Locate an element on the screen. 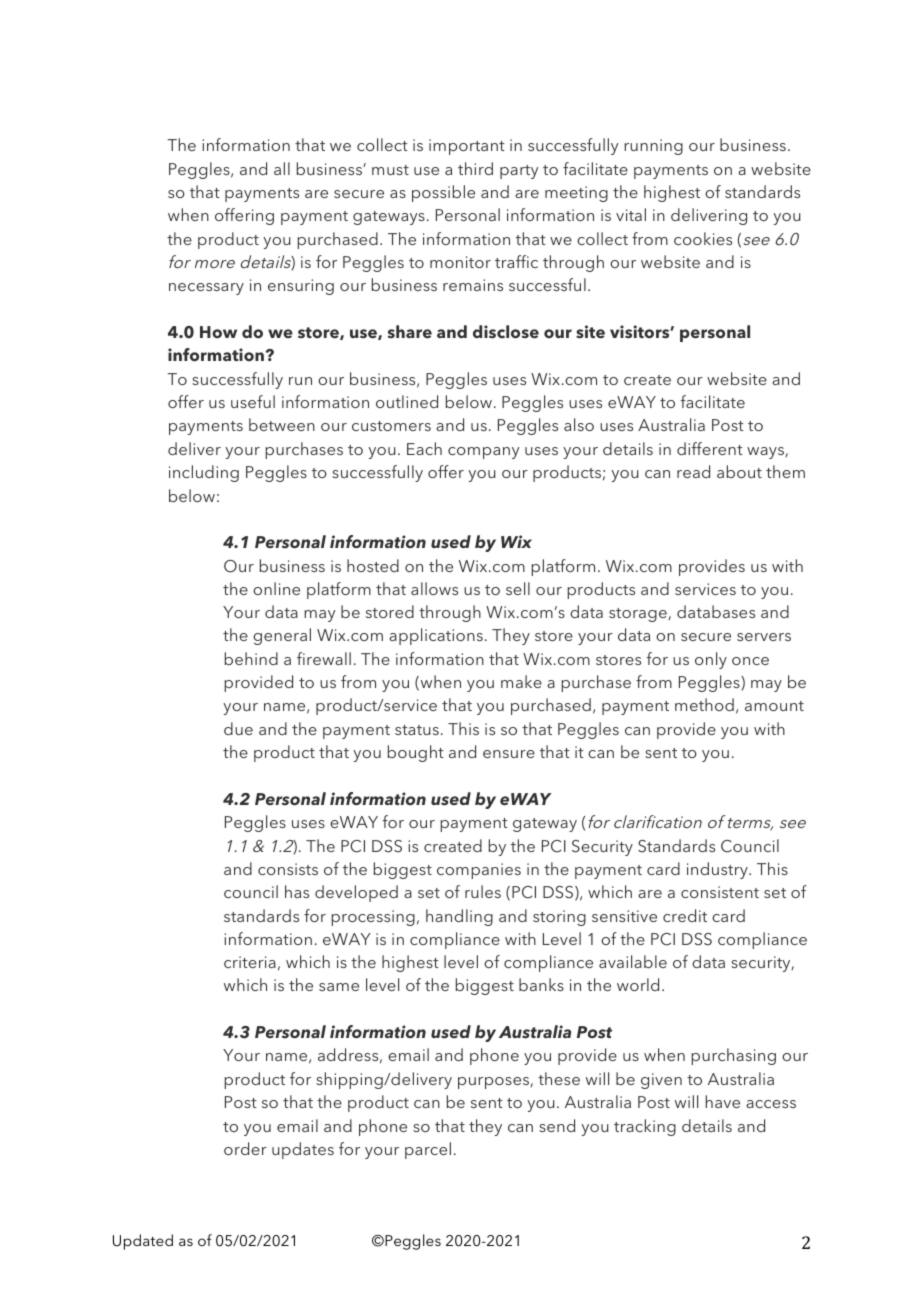  order is located at coordinates (245, 1148).
